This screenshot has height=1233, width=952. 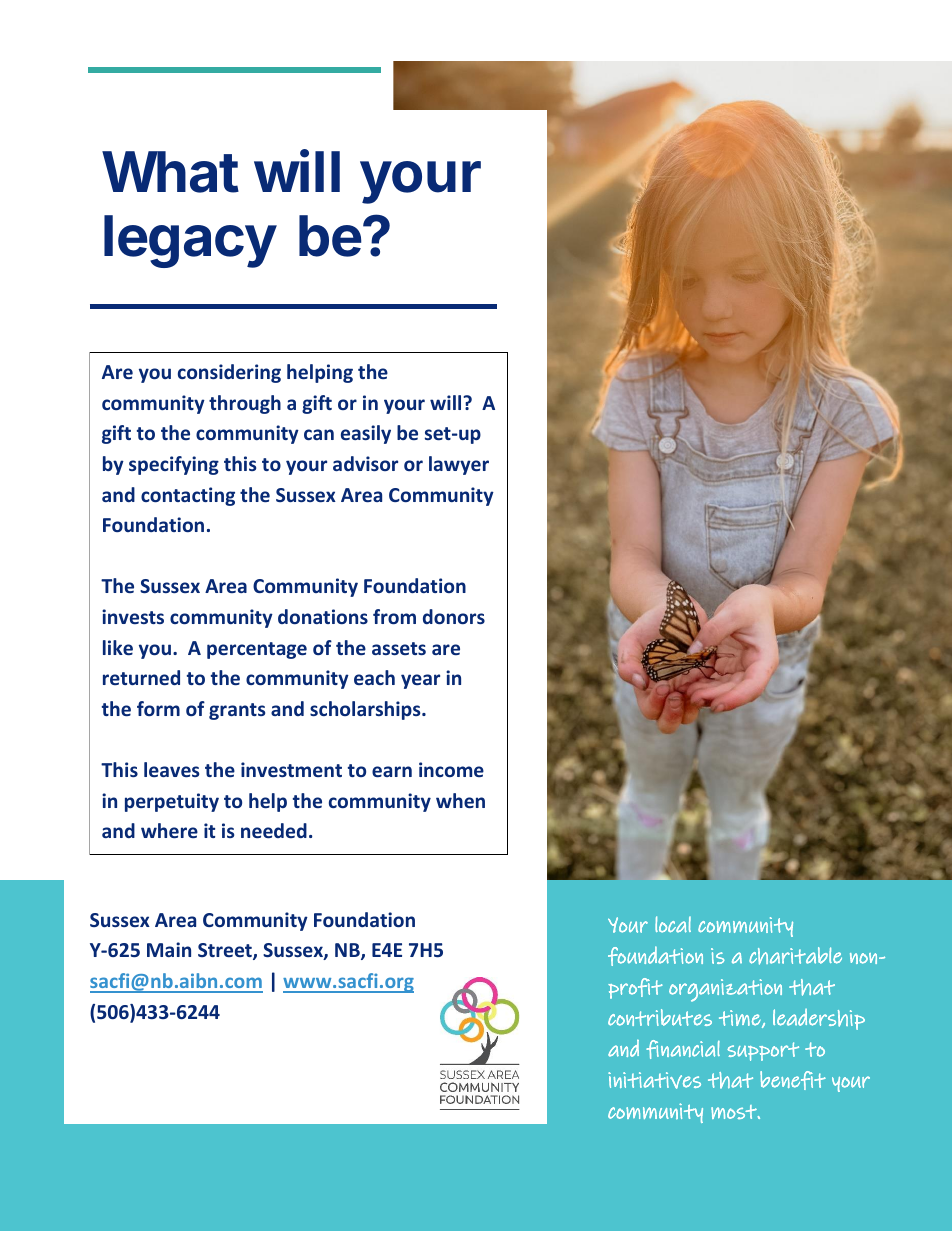 What do you see at coordinates (190, 241) in the screenshot?
I see `legacy` at bounding box center [190, 241].
